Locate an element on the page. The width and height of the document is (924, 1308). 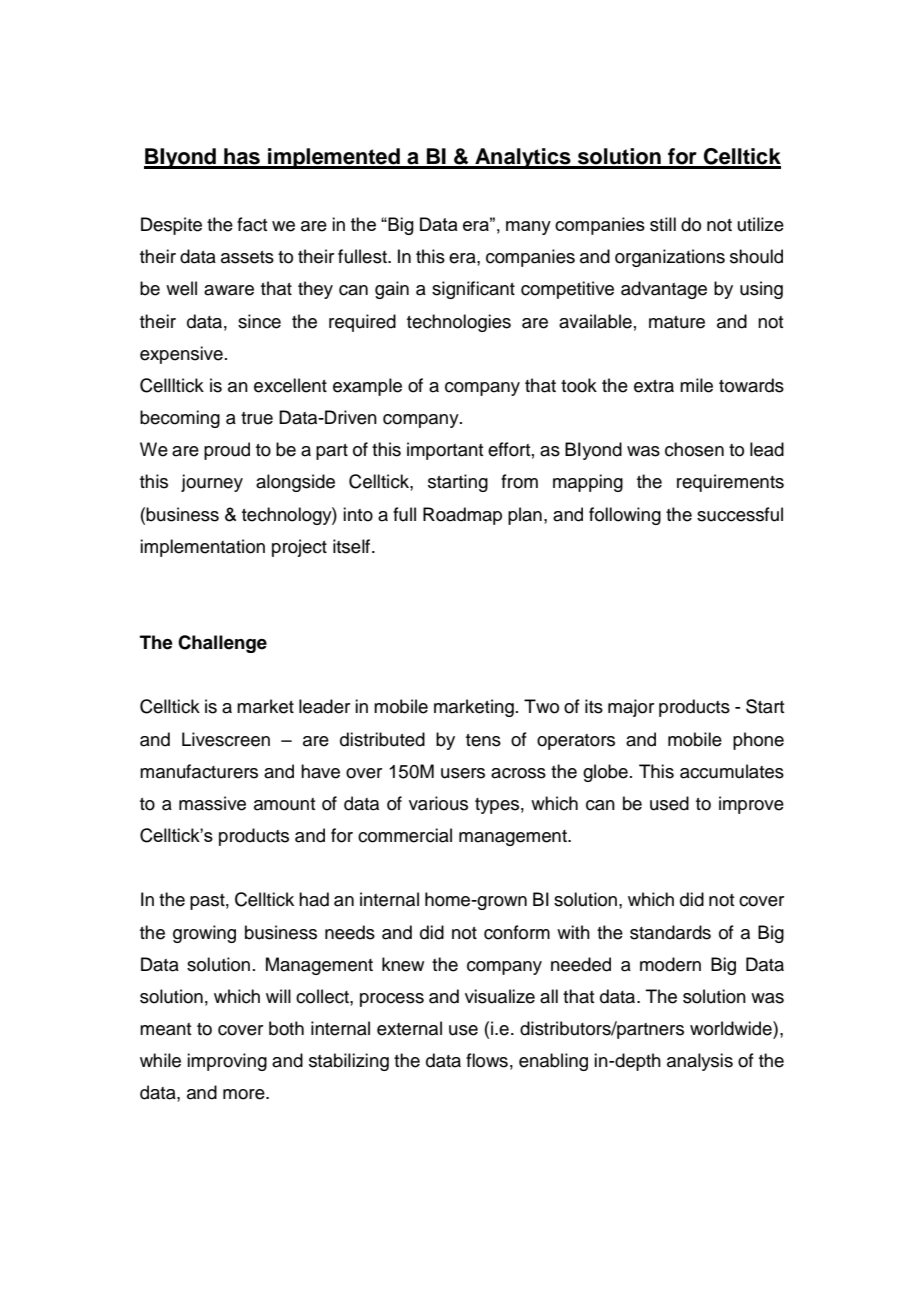
mile is located at coordinates (696, 385).
